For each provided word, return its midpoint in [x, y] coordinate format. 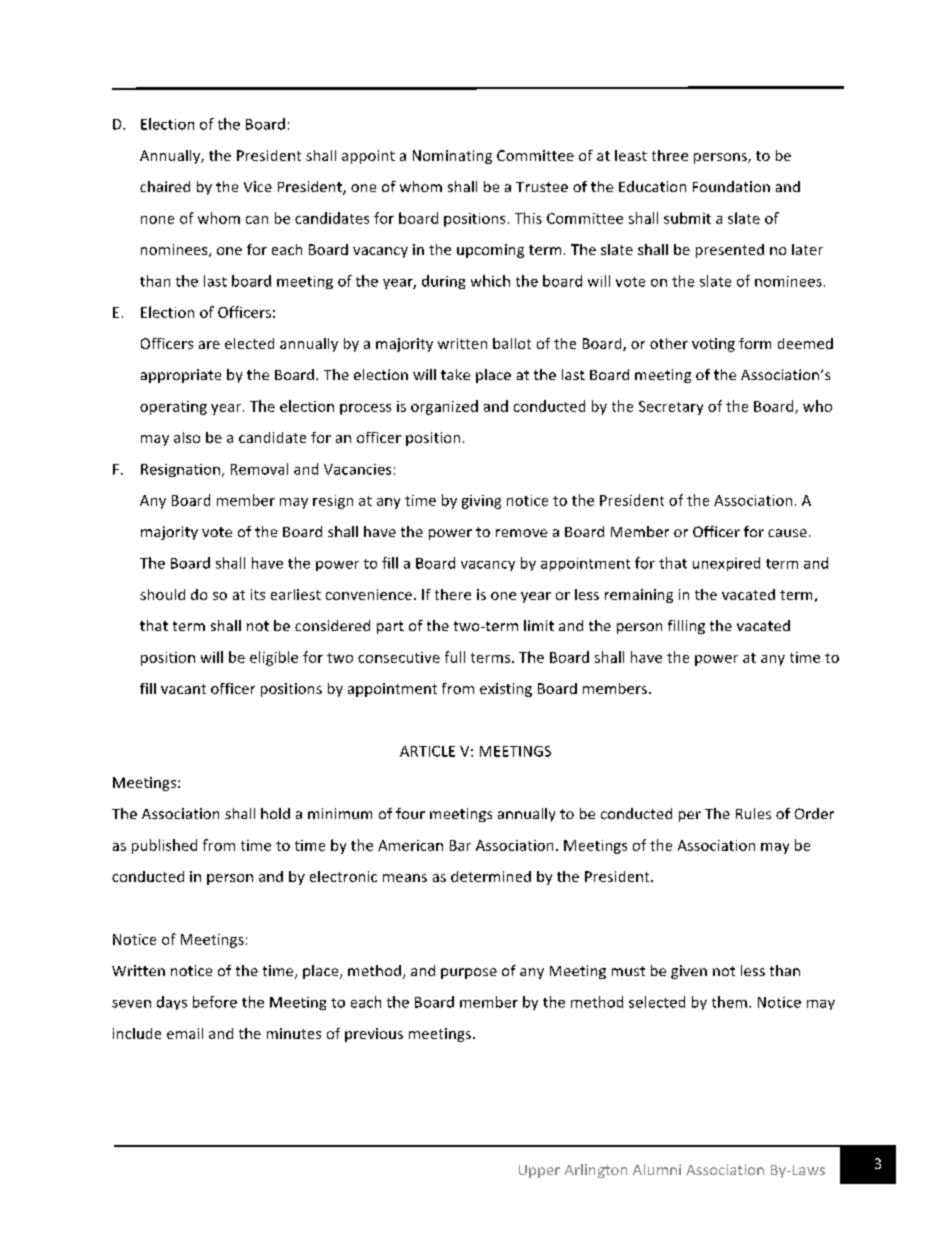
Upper [539, 1171]
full [455, 657]
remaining [639, 596]
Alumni [657, 1169]
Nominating [452, 157]
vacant [183, 689]
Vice [258, 186]
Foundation [731, 186]
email [185, 1033]
